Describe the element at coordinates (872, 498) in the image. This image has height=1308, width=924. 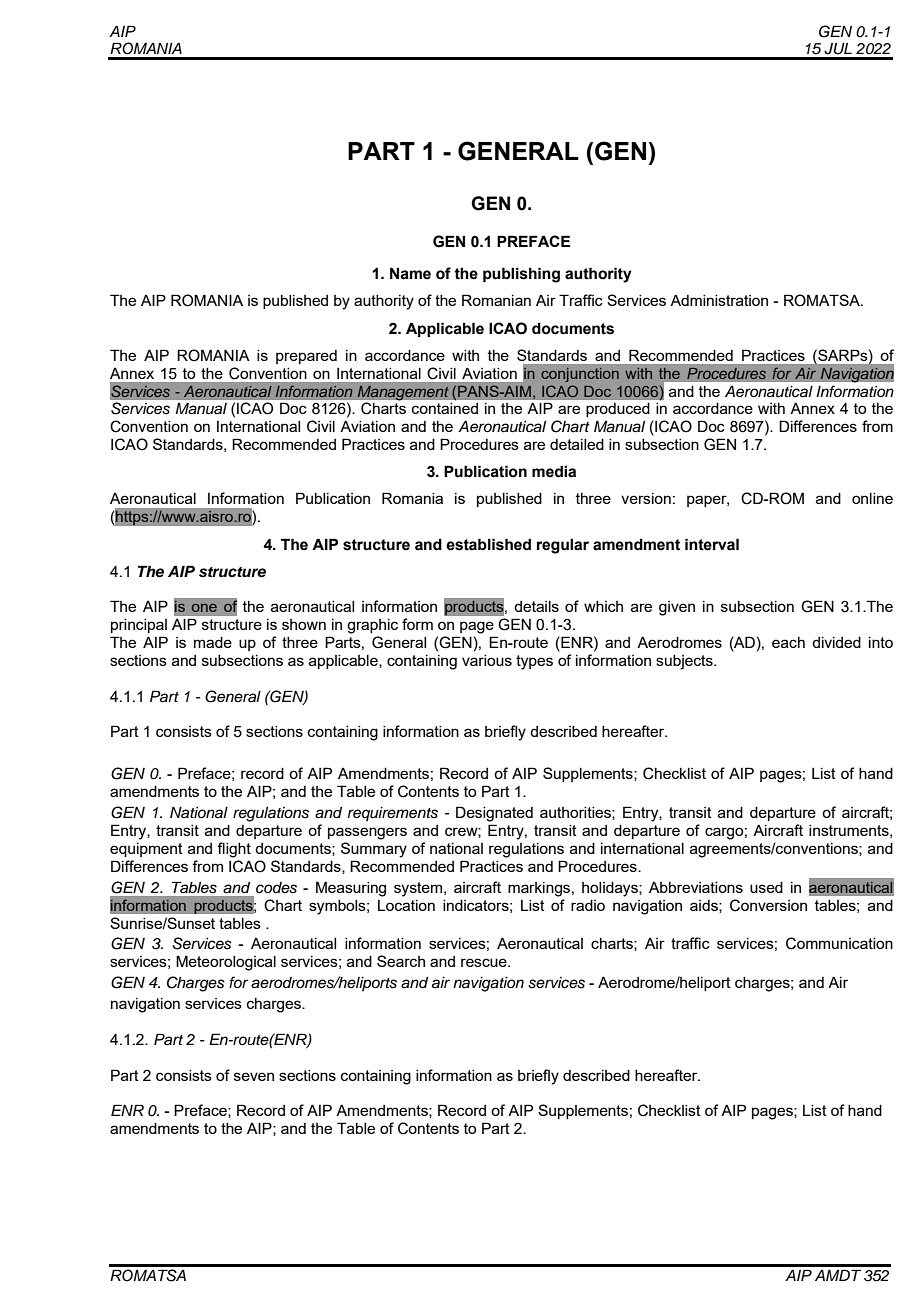
I see `online` at that location.
